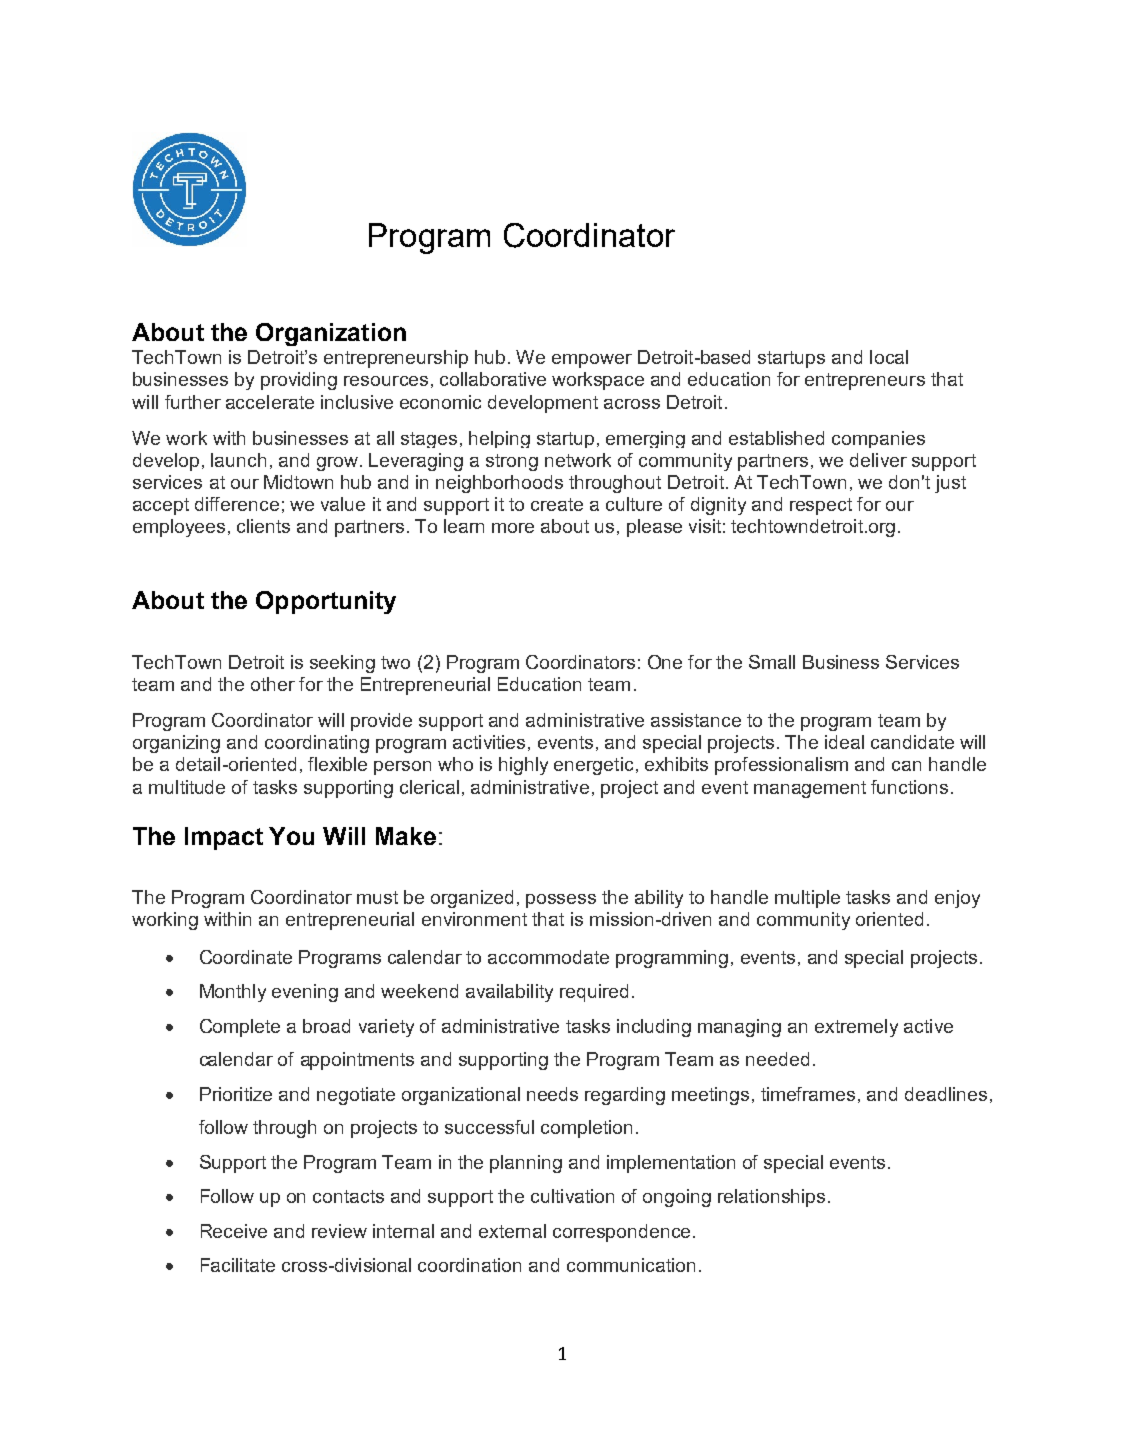  Describe the element at coordinates (512, 1231) in the screenshot. I see `external` at that location.
